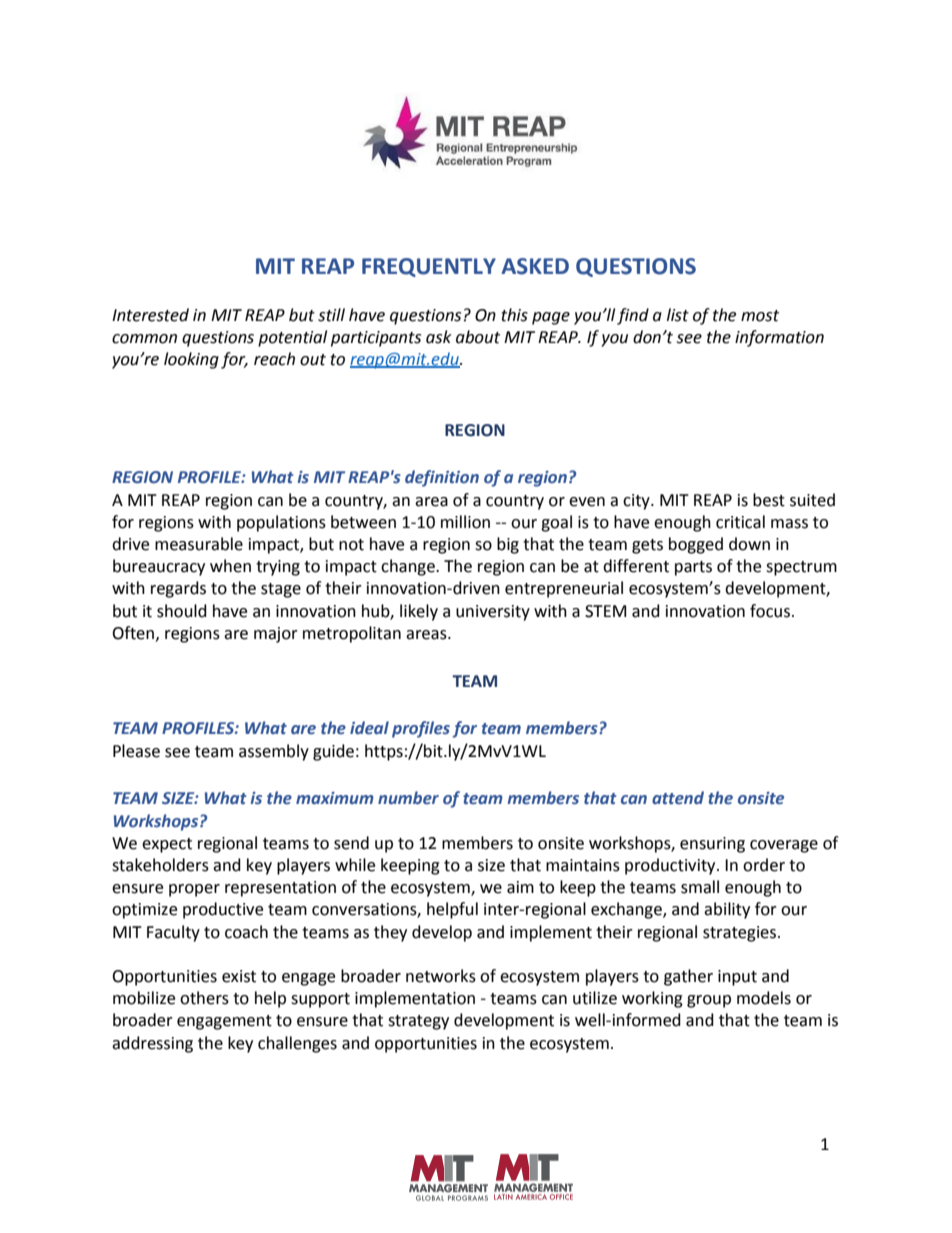 Image resolution: width=952 pixels, height=1233 pixels. What do you see at coordinates (760, 316) in the page?
I see `most` at bounding box center [760, 316].
